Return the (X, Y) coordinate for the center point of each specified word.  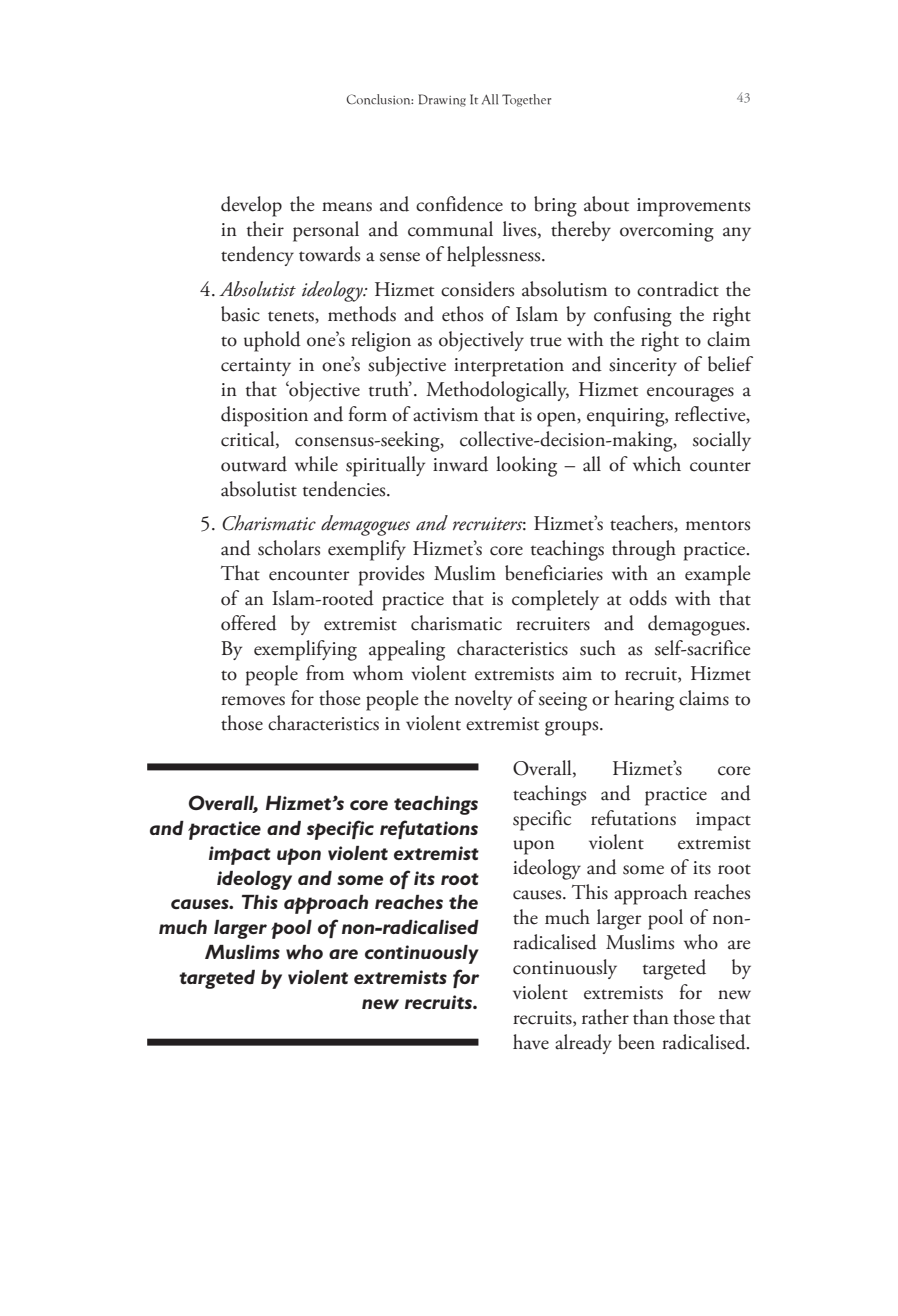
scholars (289, 548)
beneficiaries (554, 573)
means (347, 207)
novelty (483, 700)
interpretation (509, 367)
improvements (693, 207)
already (583, 1044)
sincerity (643, 367)
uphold (272, 341)
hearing (644, 700)
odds (648, 598)
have (531, 1042)
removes (253, 701)
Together (526, 100)
